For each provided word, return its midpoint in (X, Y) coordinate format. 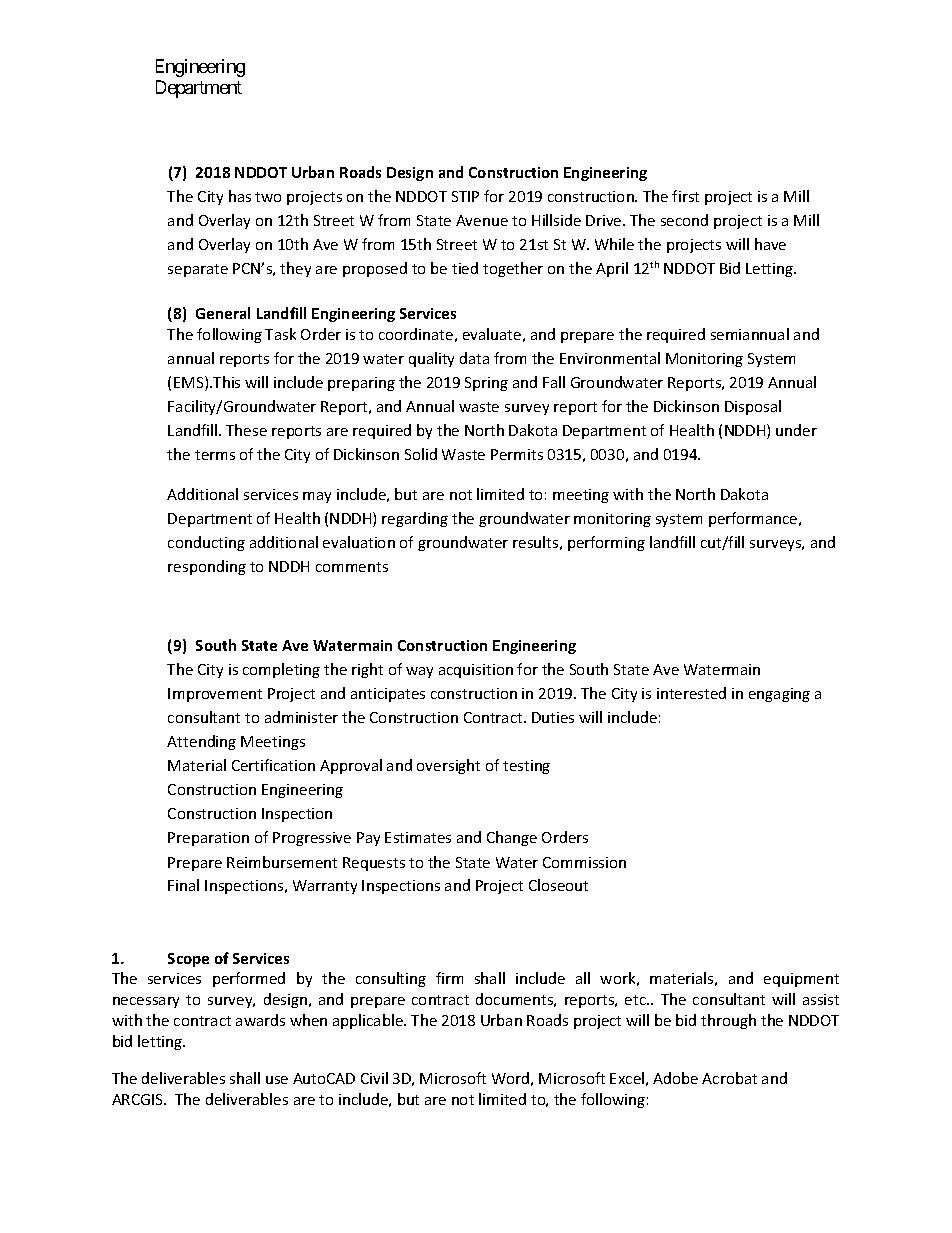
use (277, 1080)
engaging (779, 695)
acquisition (476, 671)
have (770, 244)
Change (512, 838)
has (240, 196)
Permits (517, 454)
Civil (374, 1078)
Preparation (208, 839)
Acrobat (729, 1078)
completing (281, 670)
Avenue (482, 220)
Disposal (753, 407)
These (246, 430)
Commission (584, 862)
